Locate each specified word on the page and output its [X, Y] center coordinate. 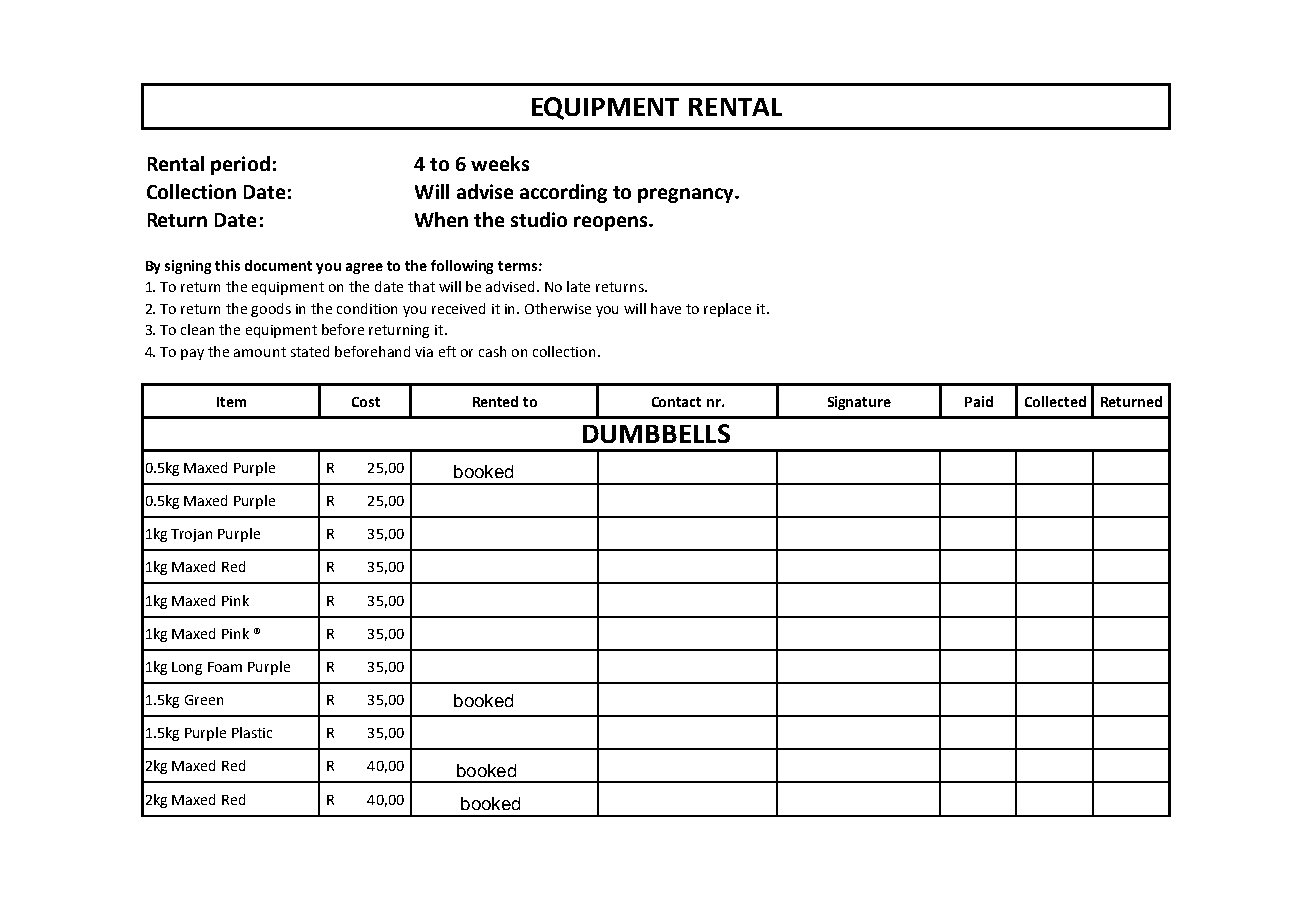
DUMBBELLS [656, 433]
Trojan [191, 535]
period [240, 165]
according [563, 193]
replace [727, 310]
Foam [225, 667]
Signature [859, 403]
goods [271, 310]
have [666, 308]
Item [231, 402]
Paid [979, 401]
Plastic [252, 732]
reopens [612, 223]
